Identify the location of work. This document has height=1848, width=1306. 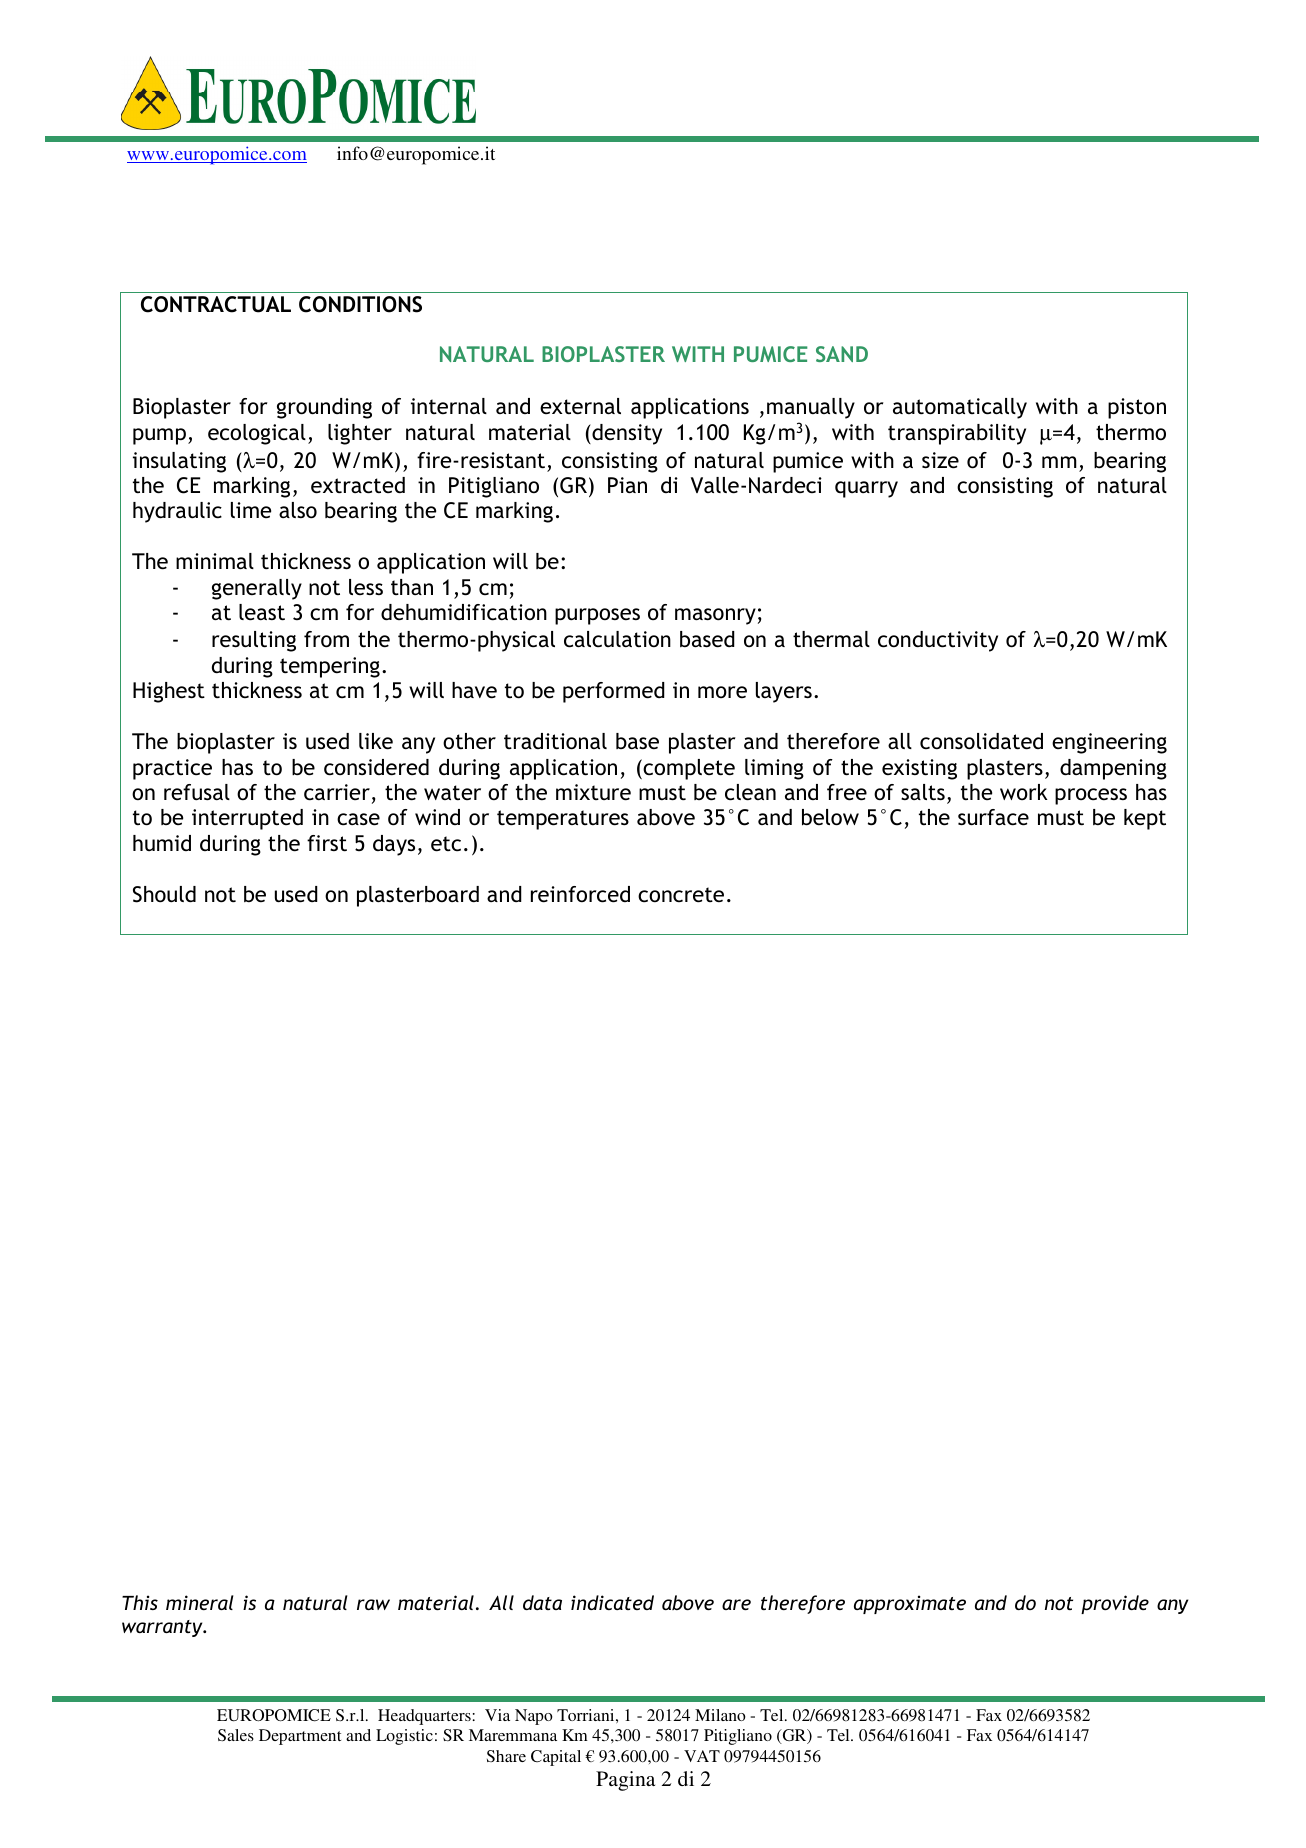
(1024, 792).
